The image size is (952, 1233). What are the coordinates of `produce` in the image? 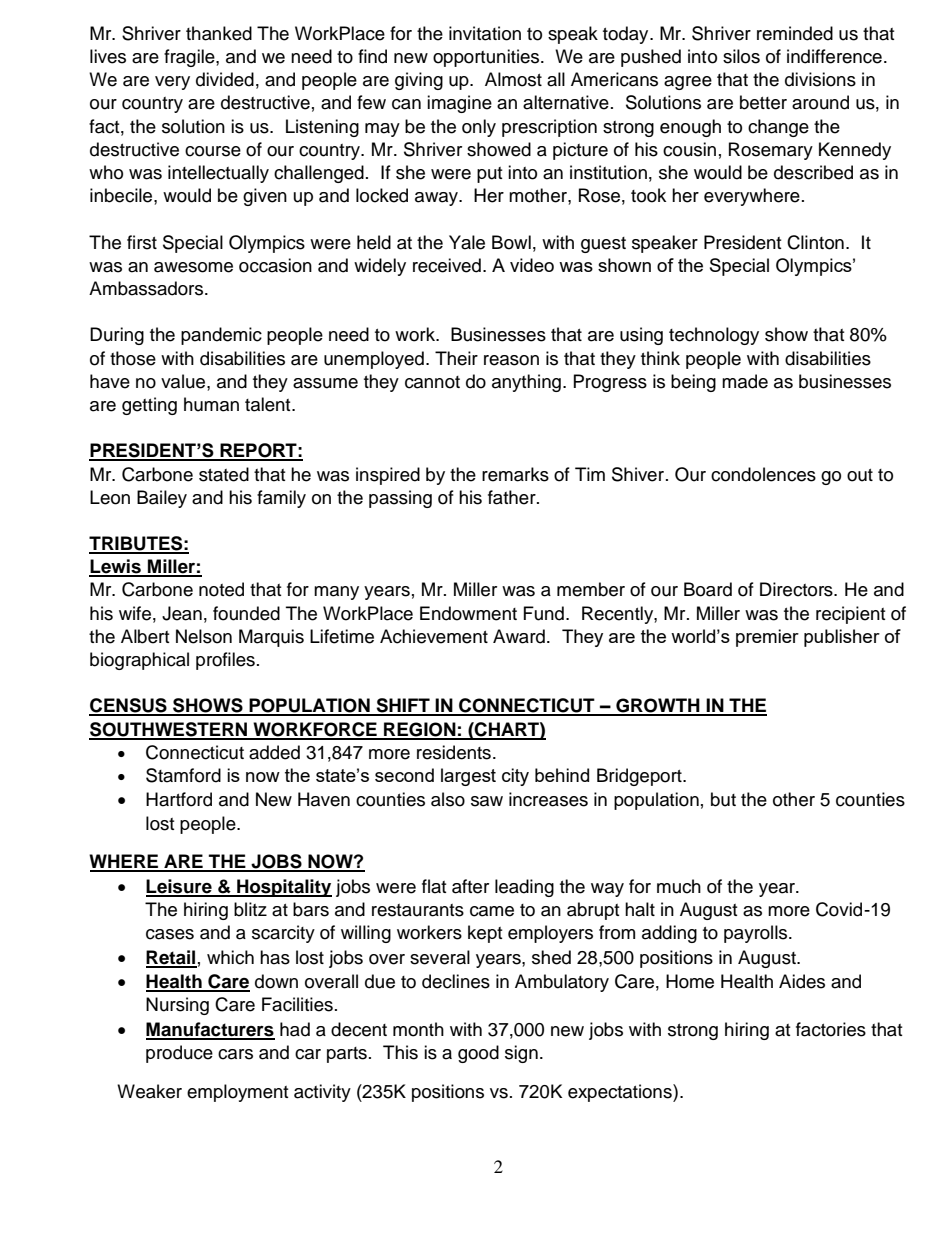 It's located at (179, 1054).
